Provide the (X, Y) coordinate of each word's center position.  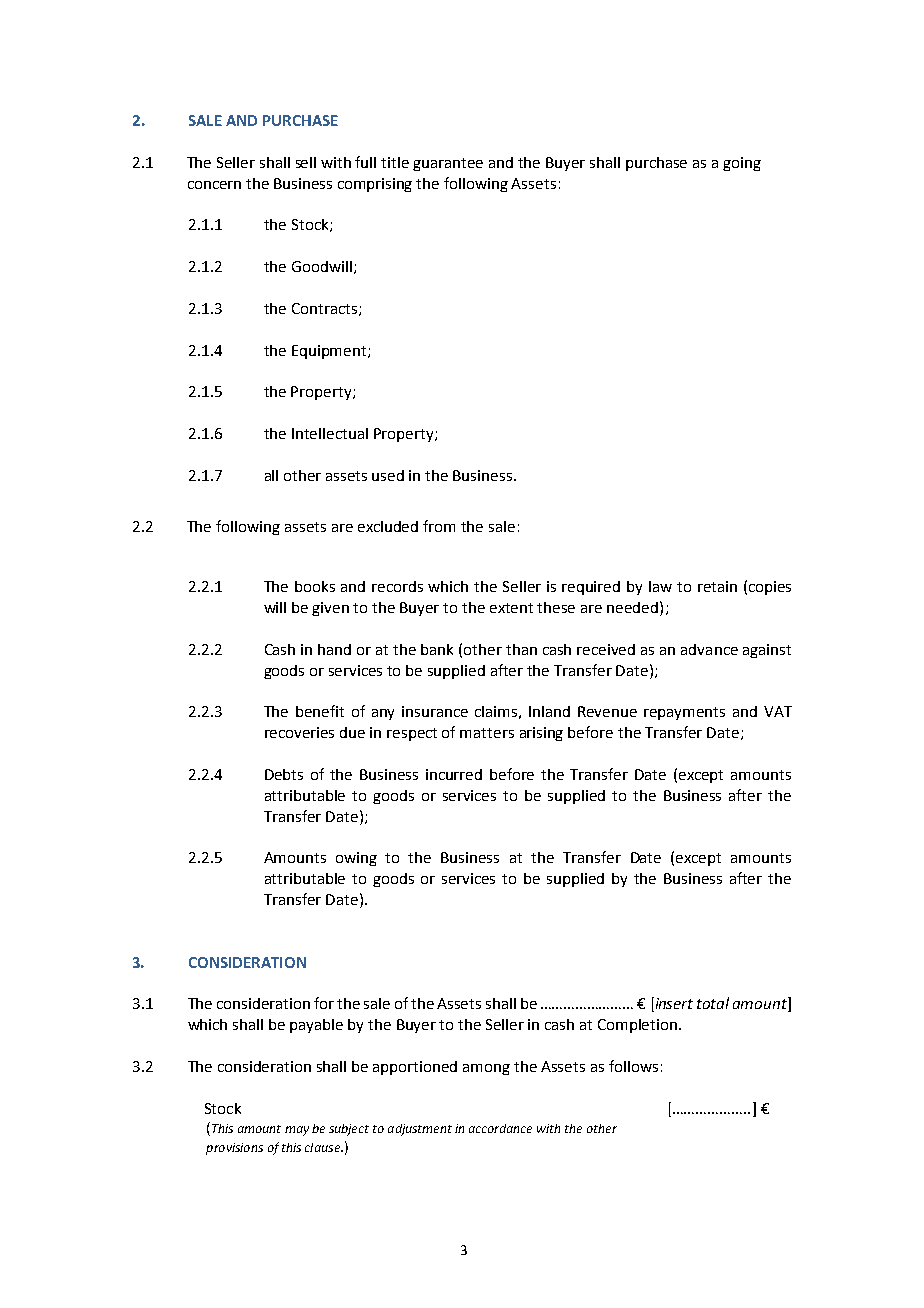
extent (511, 608)
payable (316, 1026)
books (315, 586)
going (742, 164)
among (486, 1069)
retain (717, 586)
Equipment (330, 352)
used (388, 475)
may (297, 1131)
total (713, 1003)
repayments (684, 713)
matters (487, 733)
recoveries (299, 732)
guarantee (448, 164)
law (660, 586)
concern (214, 185)
